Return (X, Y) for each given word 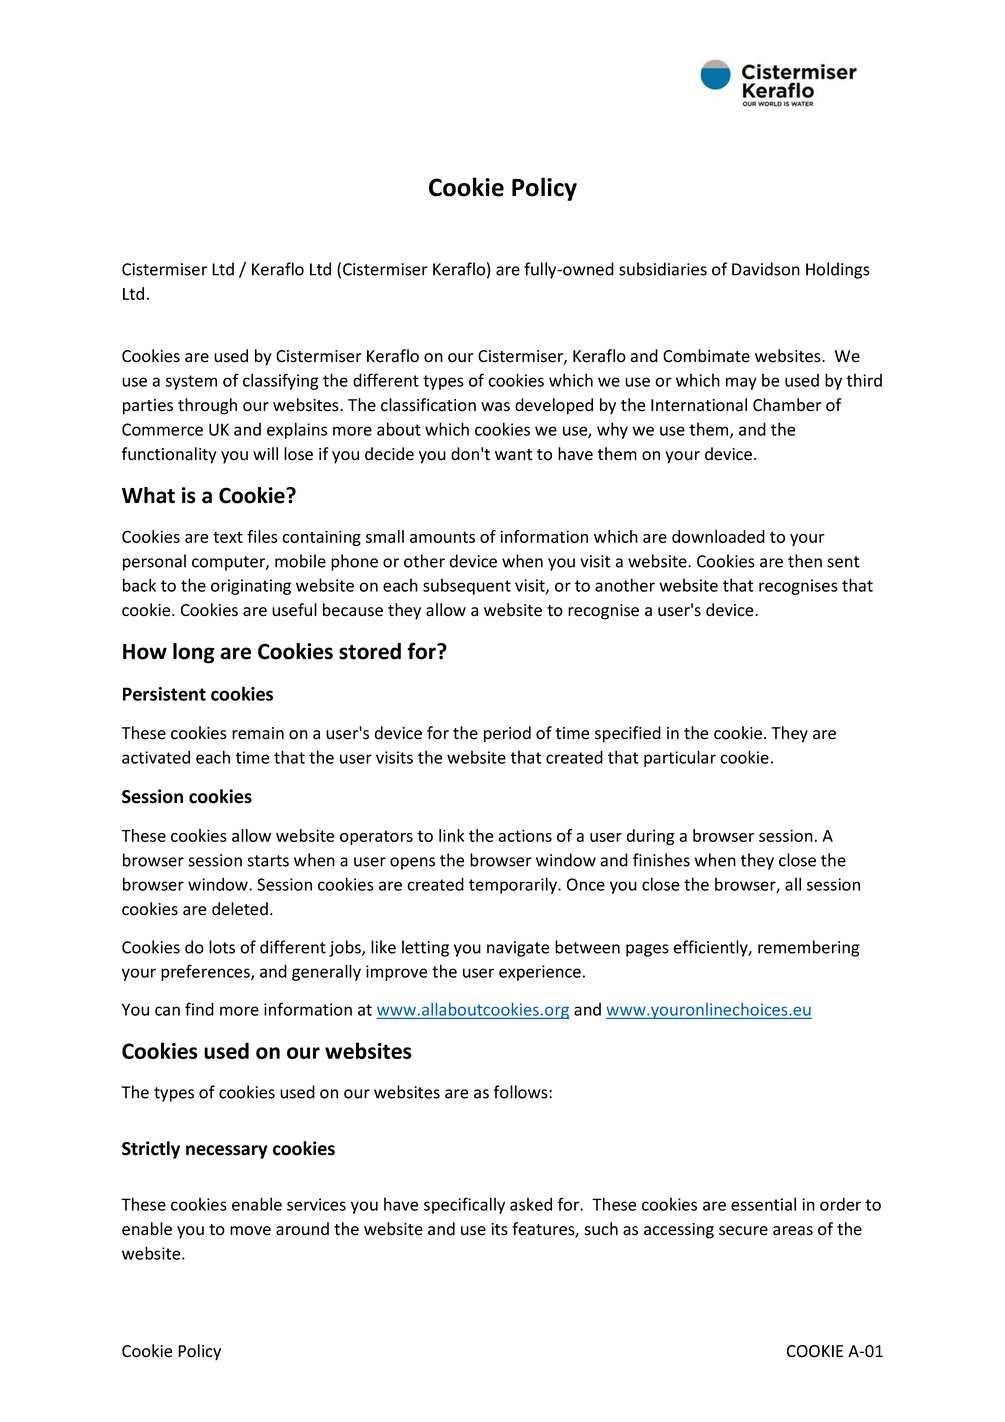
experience (540, 973)
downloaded (718, 536)
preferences (206, 972)
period (507, 734)
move (250, 1231)
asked (531, 1204)
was (495, 407)
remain (258, 733)
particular (680, 758)
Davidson (766, 269)
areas (793, 1231)
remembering (809, 948)
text (228, 537)
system (191, 382)
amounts (442, 537)
